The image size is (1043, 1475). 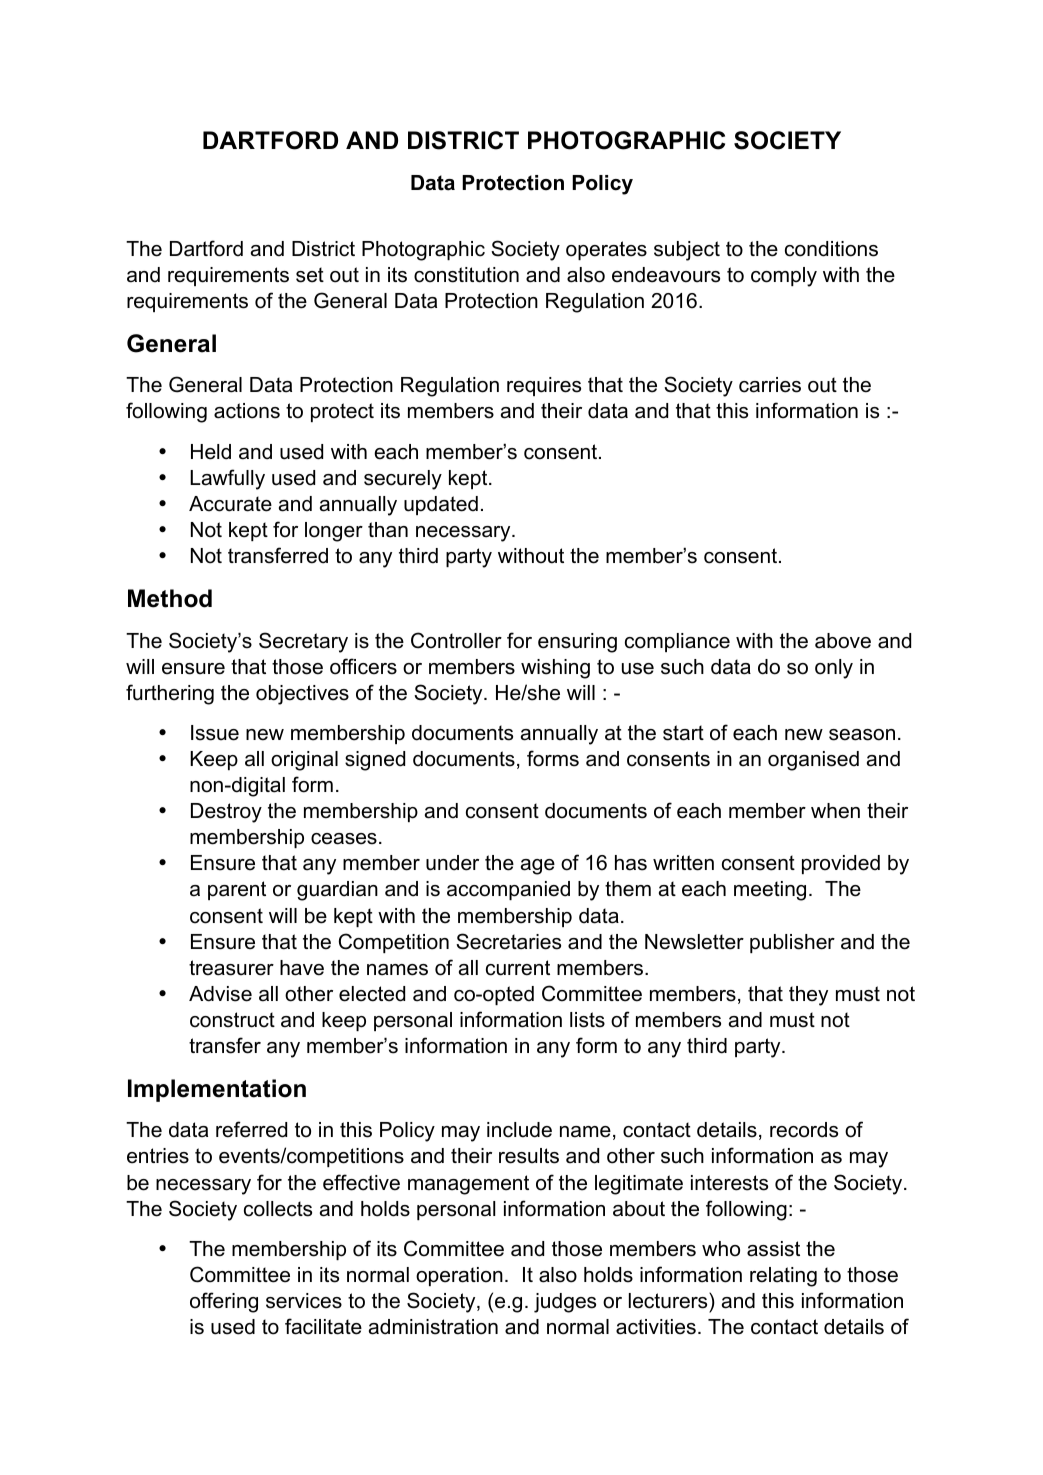 I want to click on operation, so click(x=459, y=1276).
